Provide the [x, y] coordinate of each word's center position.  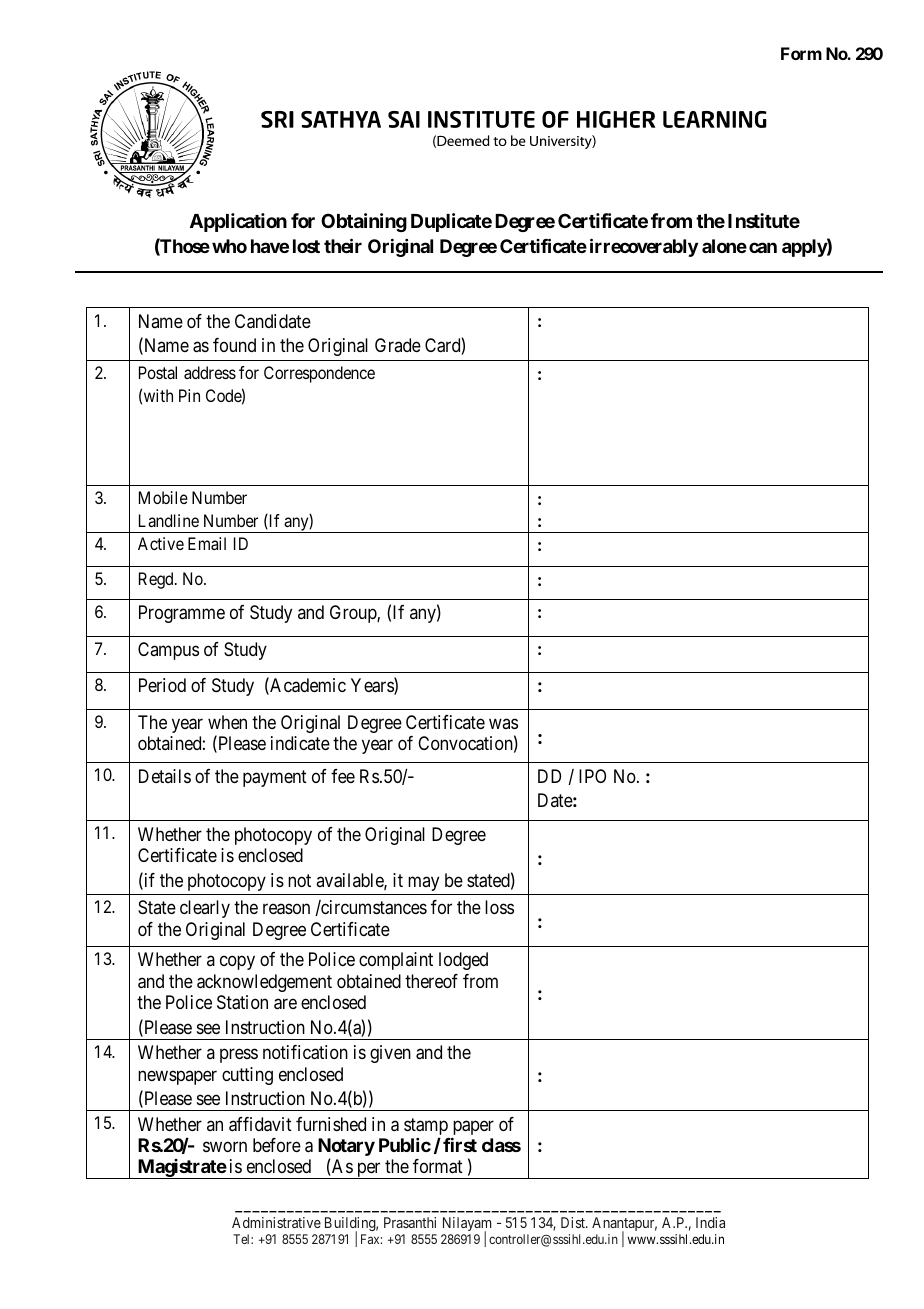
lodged [463, 961]
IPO [592, 776]
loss [499, 907]
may [423, 883]
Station [242, 1002]
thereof [431, 981]
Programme [182, 614]
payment [275, 778]
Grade [398, 345]
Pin [189, 395]
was [503, 723]
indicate [300, 743]
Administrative [276, 1222]
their [343, 245]
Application [238, 222]
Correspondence [319, 374]
